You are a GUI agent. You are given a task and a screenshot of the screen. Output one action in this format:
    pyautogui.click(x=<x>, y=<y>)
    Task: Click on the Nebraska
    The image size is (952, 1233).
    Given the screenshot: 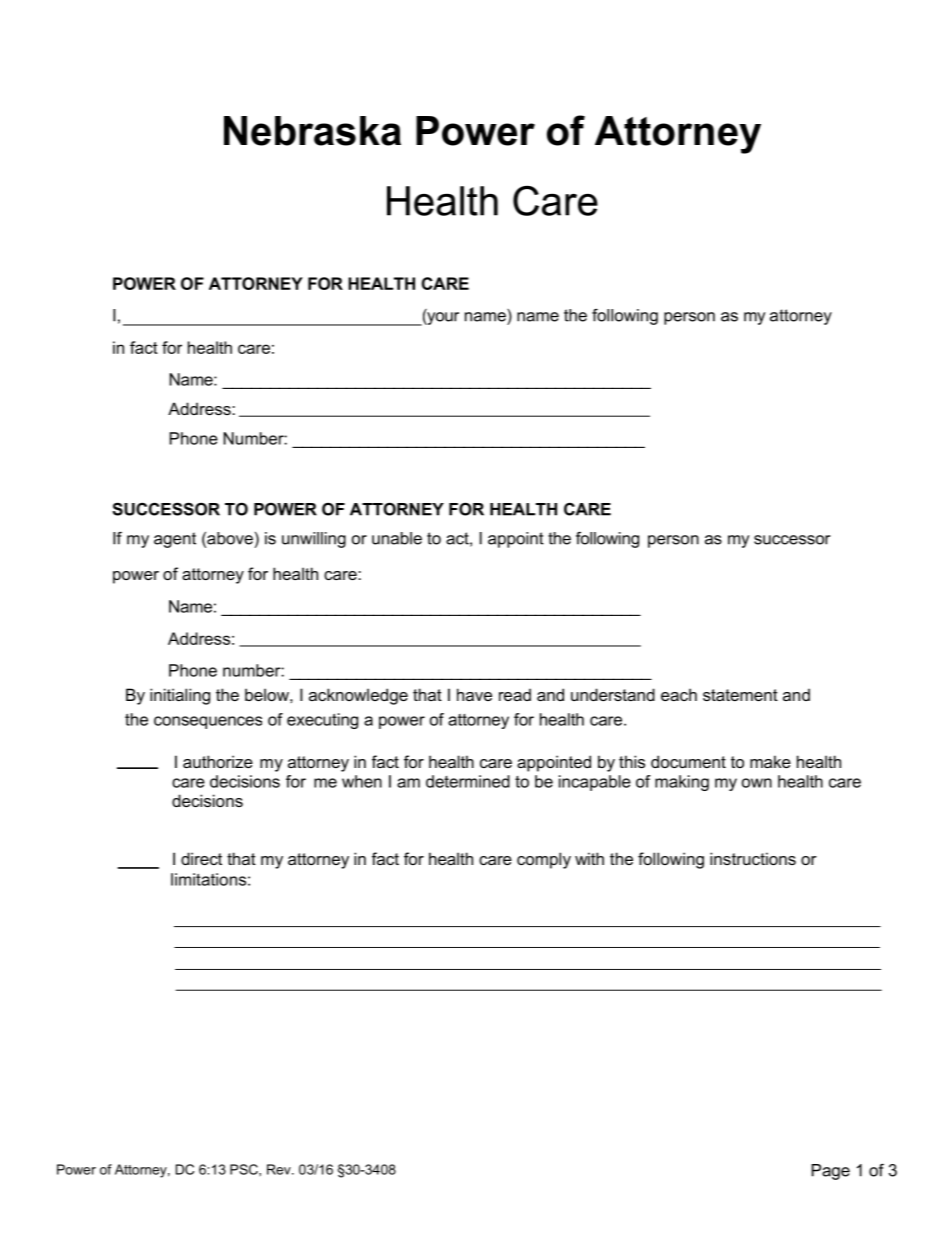 What is the action you would take?
    pyautogui.click(x=312, y=131)
